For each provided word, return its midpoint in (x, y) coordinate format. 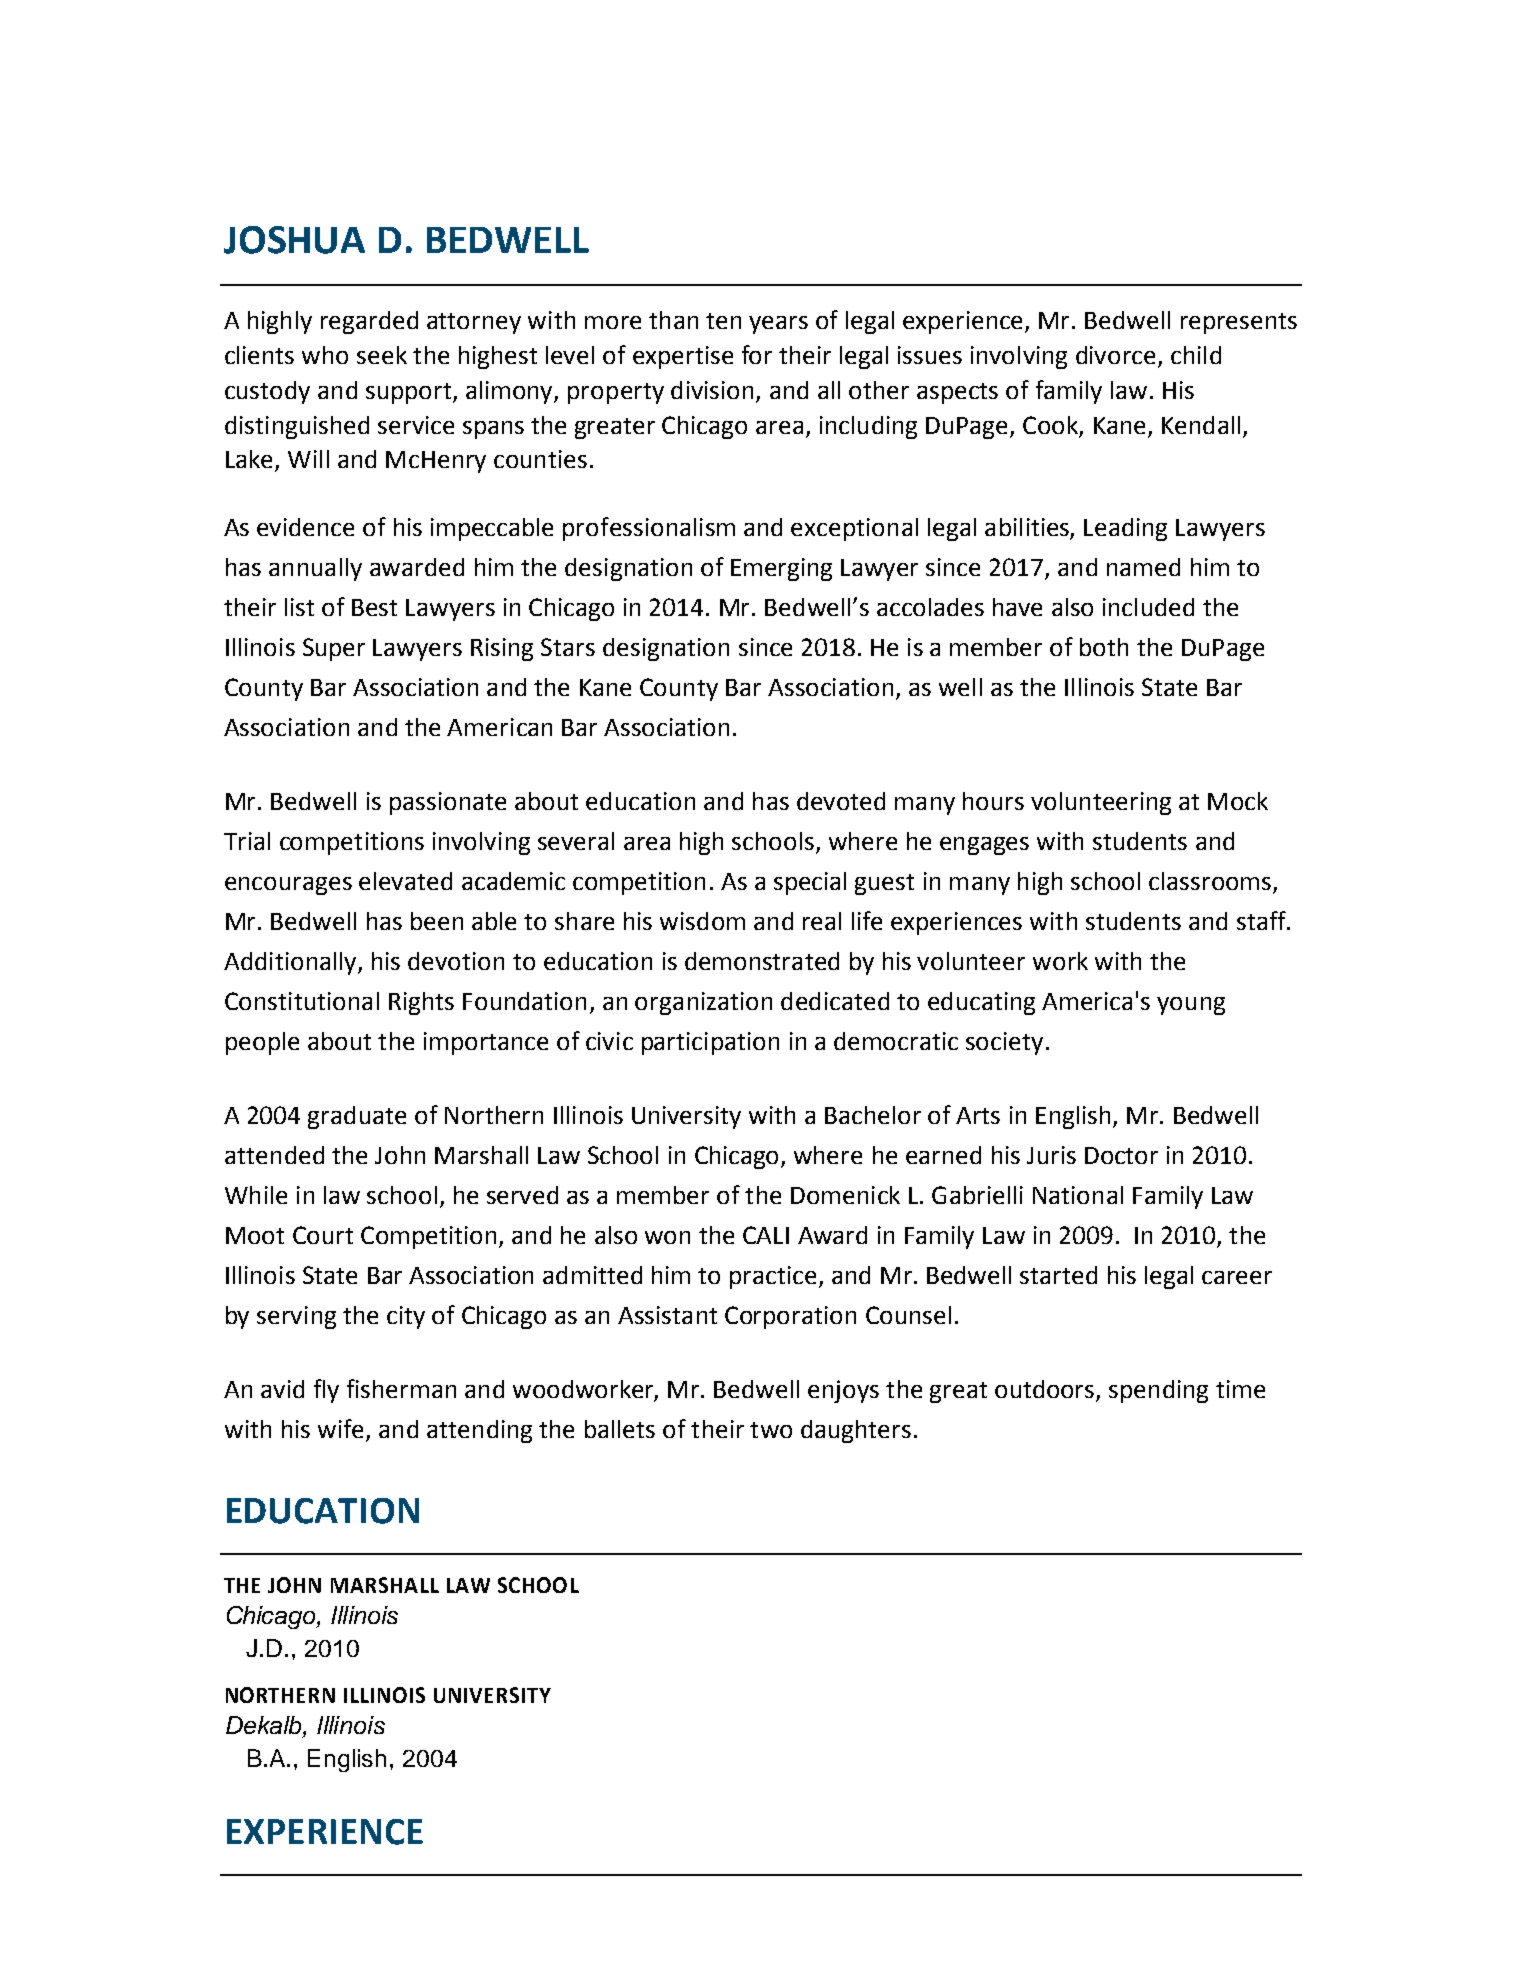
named (1143, 567)
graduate (357, 1117)
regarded (369, 322)
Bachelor (873, 1115)
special (810, 883)
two (771, 1430)
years (778, 325)
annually (315, 569)
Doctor (1121, 1155)
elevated (405, 881)
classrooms (1210, 881)
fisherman (401, 1388)
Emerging (781, 569)
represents (1239, 323)
